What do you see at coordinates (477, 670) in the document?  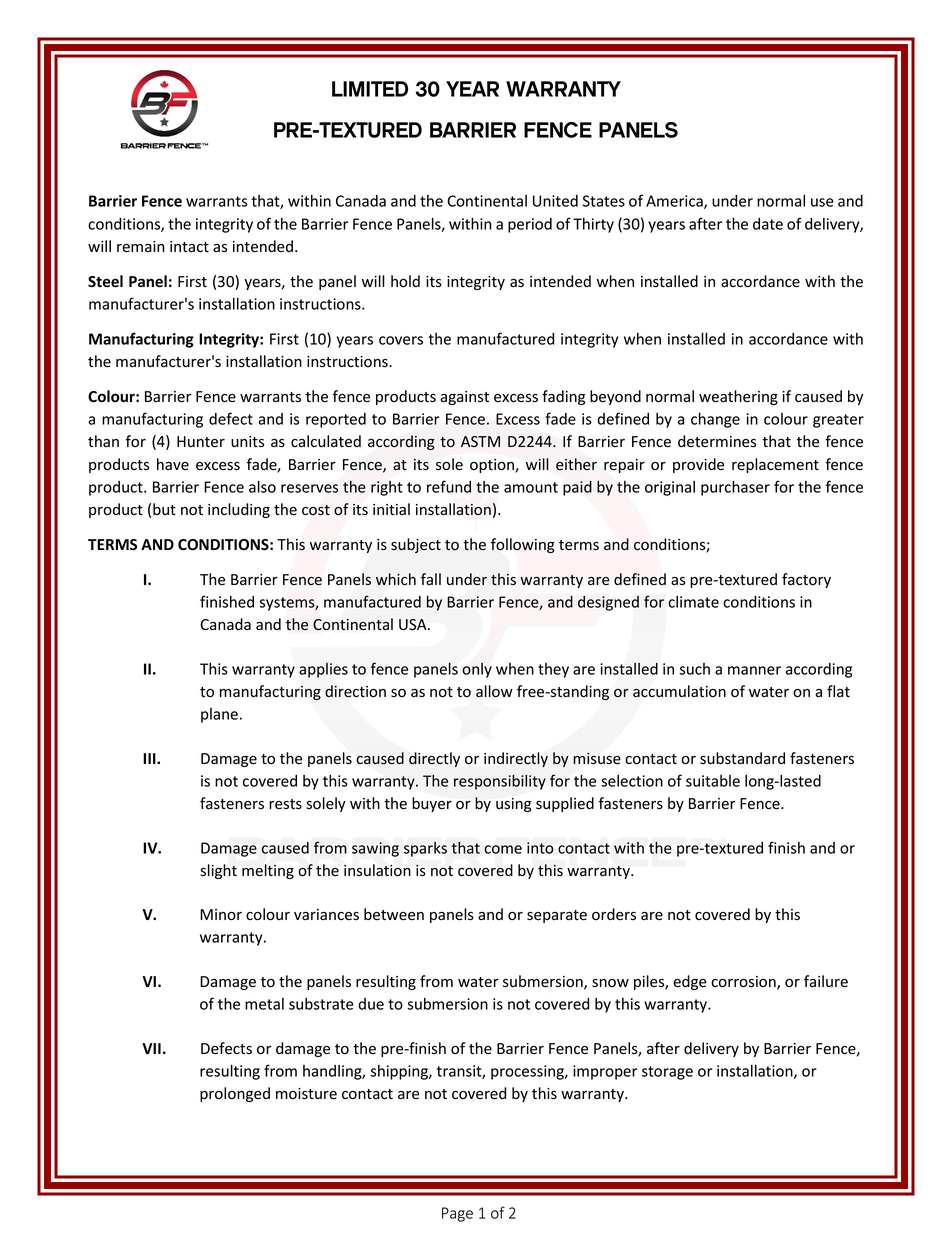 I see `only` at bounding box center [477, 670].
